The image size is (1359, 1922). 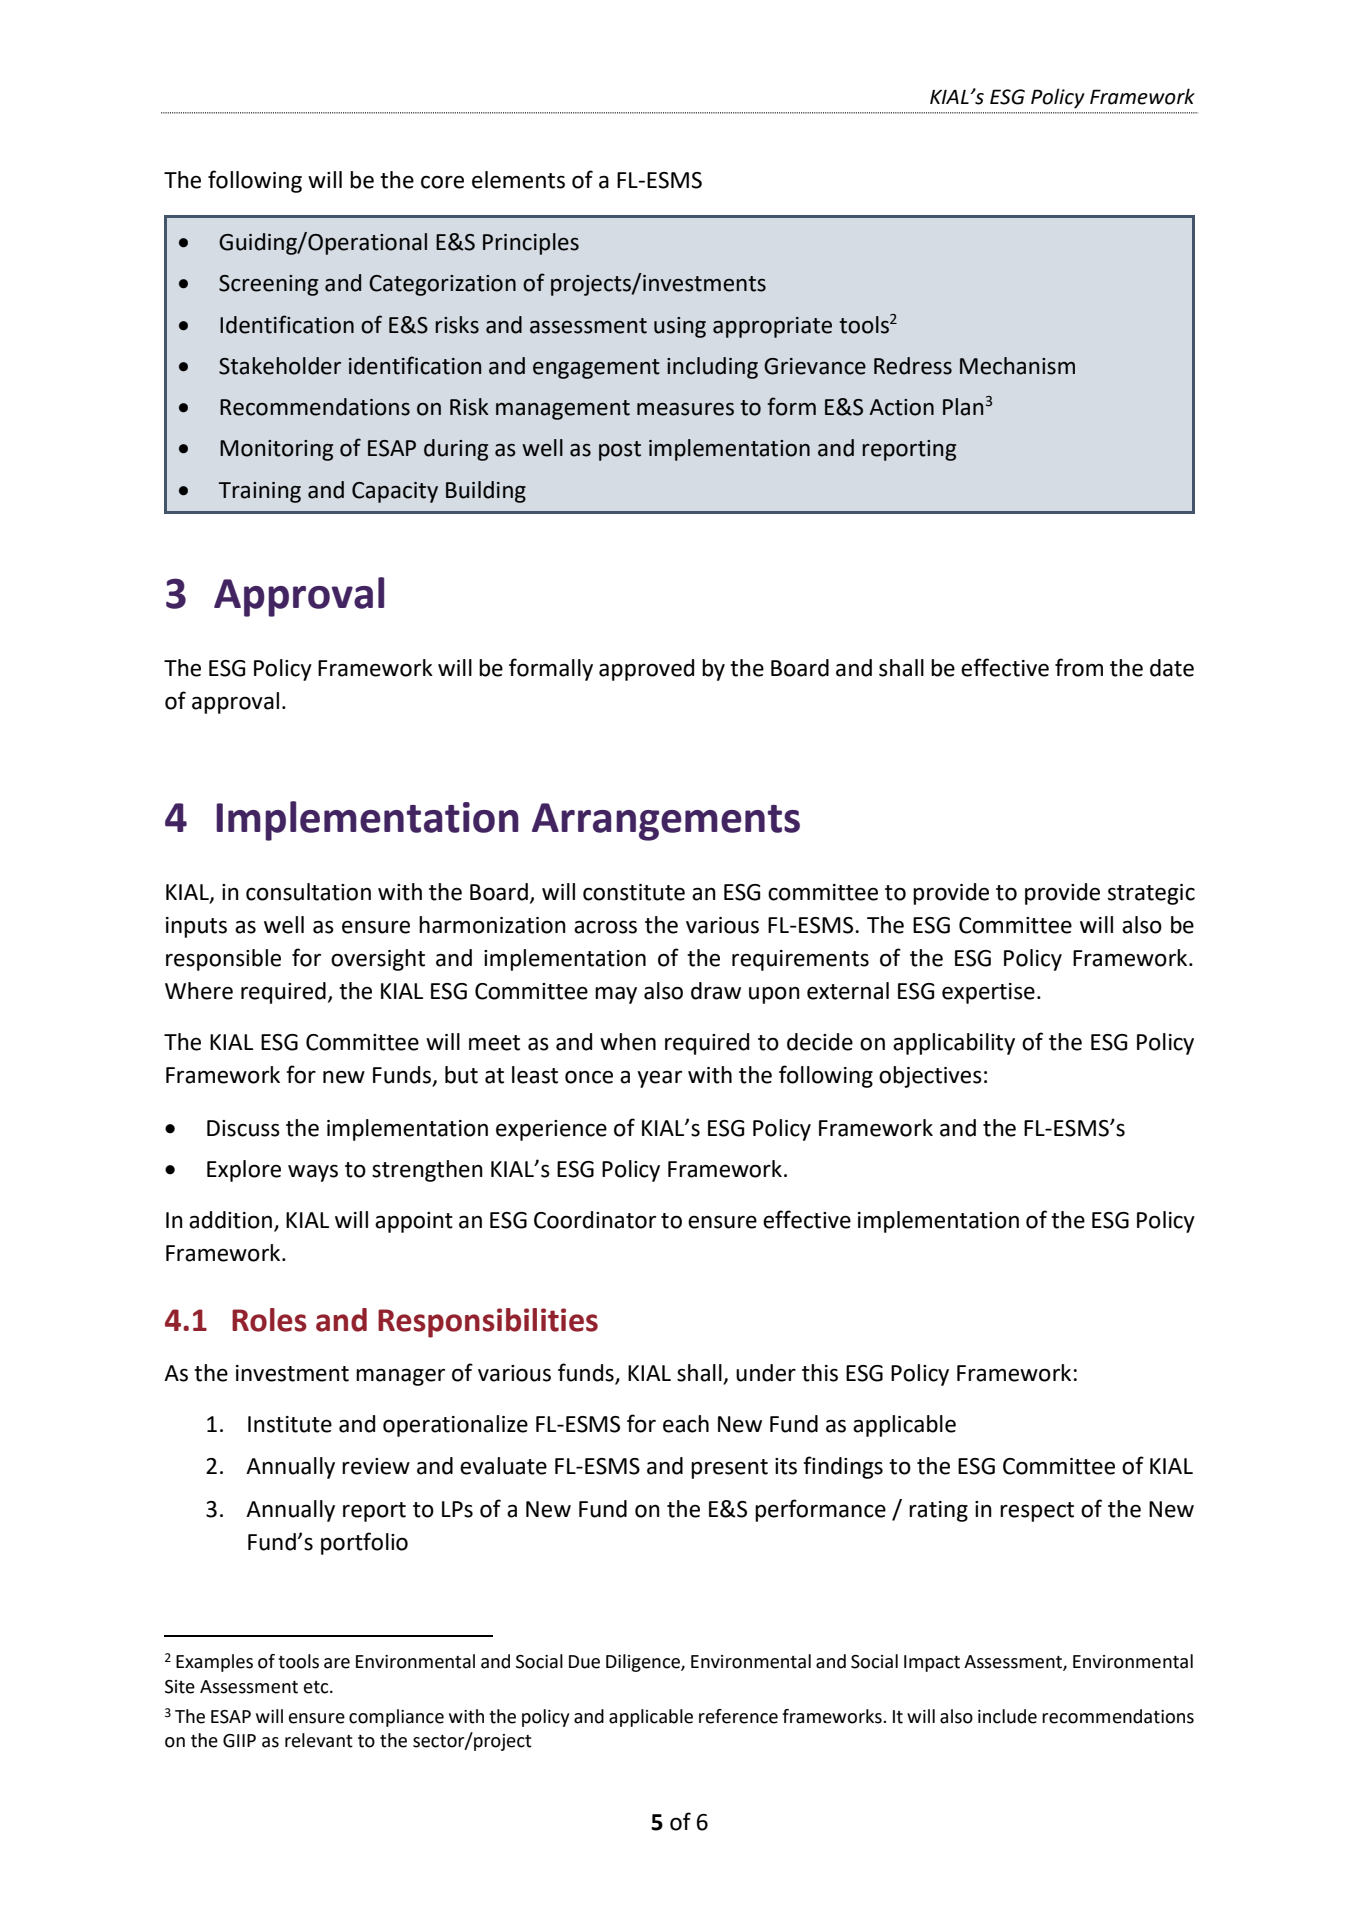 What do you see at coordinates (680, 327) in the page?
I see `using` at bounding box center [680, 327].
